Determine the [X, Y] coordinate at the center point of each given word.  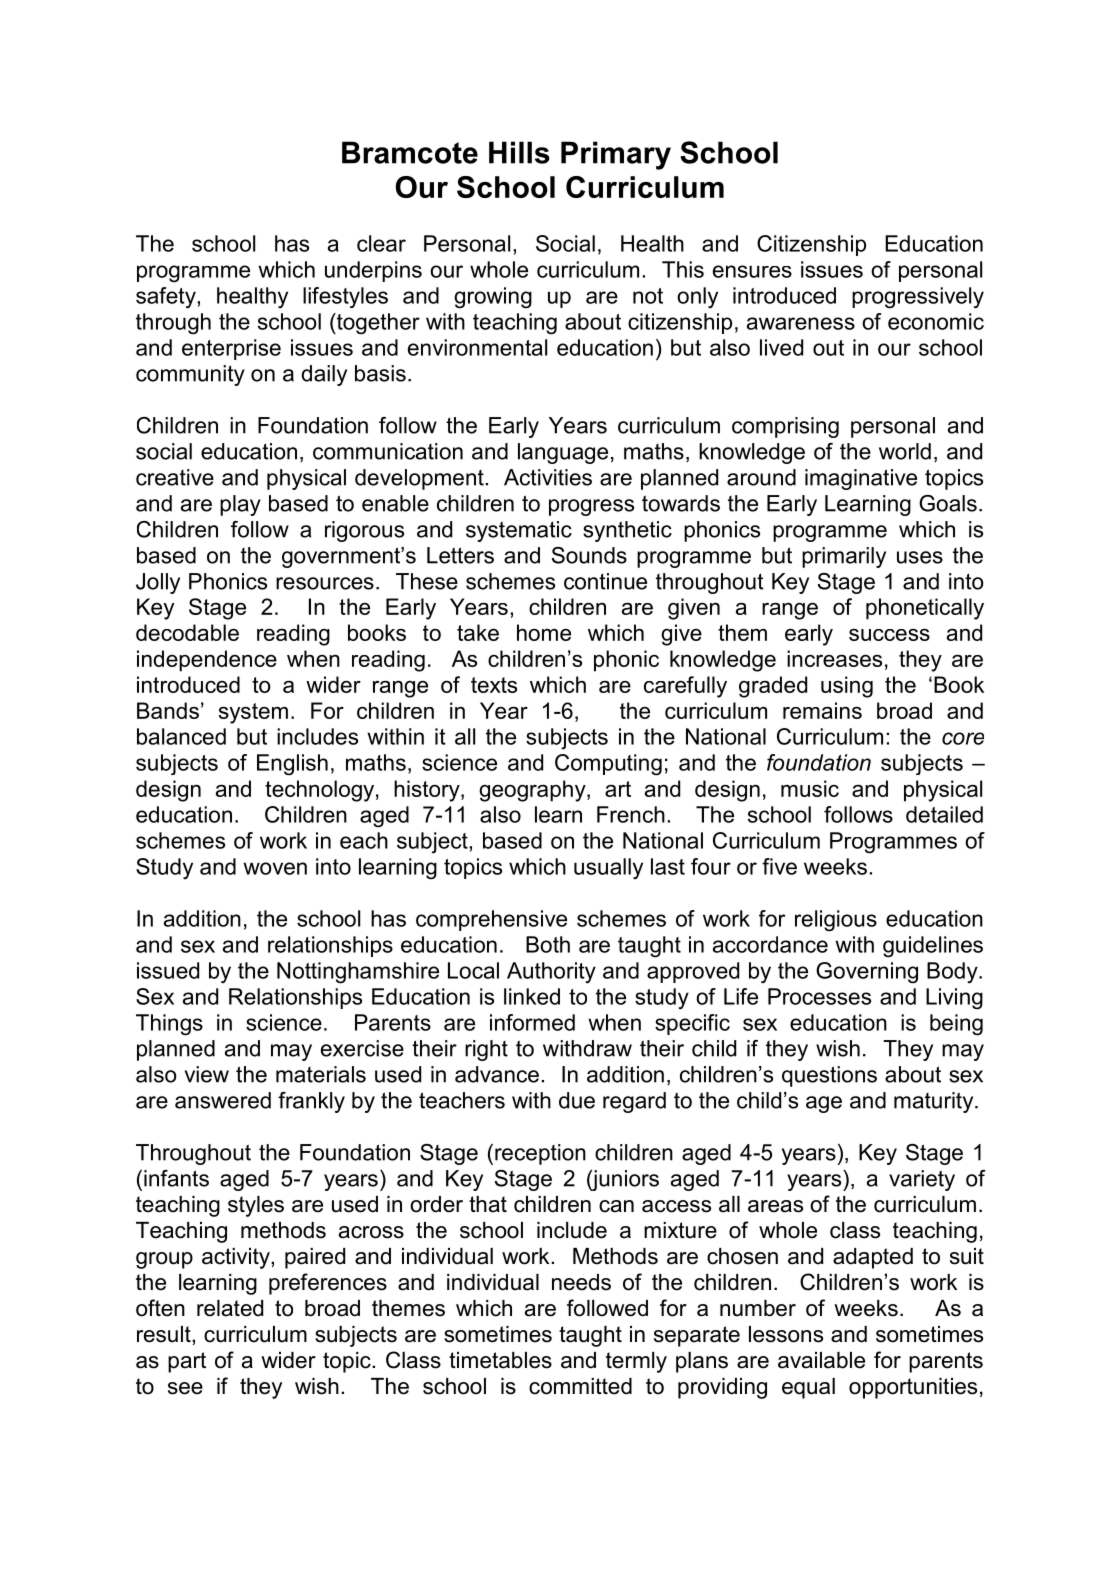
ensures [752, 271]
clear [381, 243]
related [230, 1308]
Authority [551, 973]
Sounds [589, 555]
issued [168, 970]
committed [580, 1386]
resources [325, 583]
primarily [844, 557]
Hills [519, 152]
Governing [867, 973]
